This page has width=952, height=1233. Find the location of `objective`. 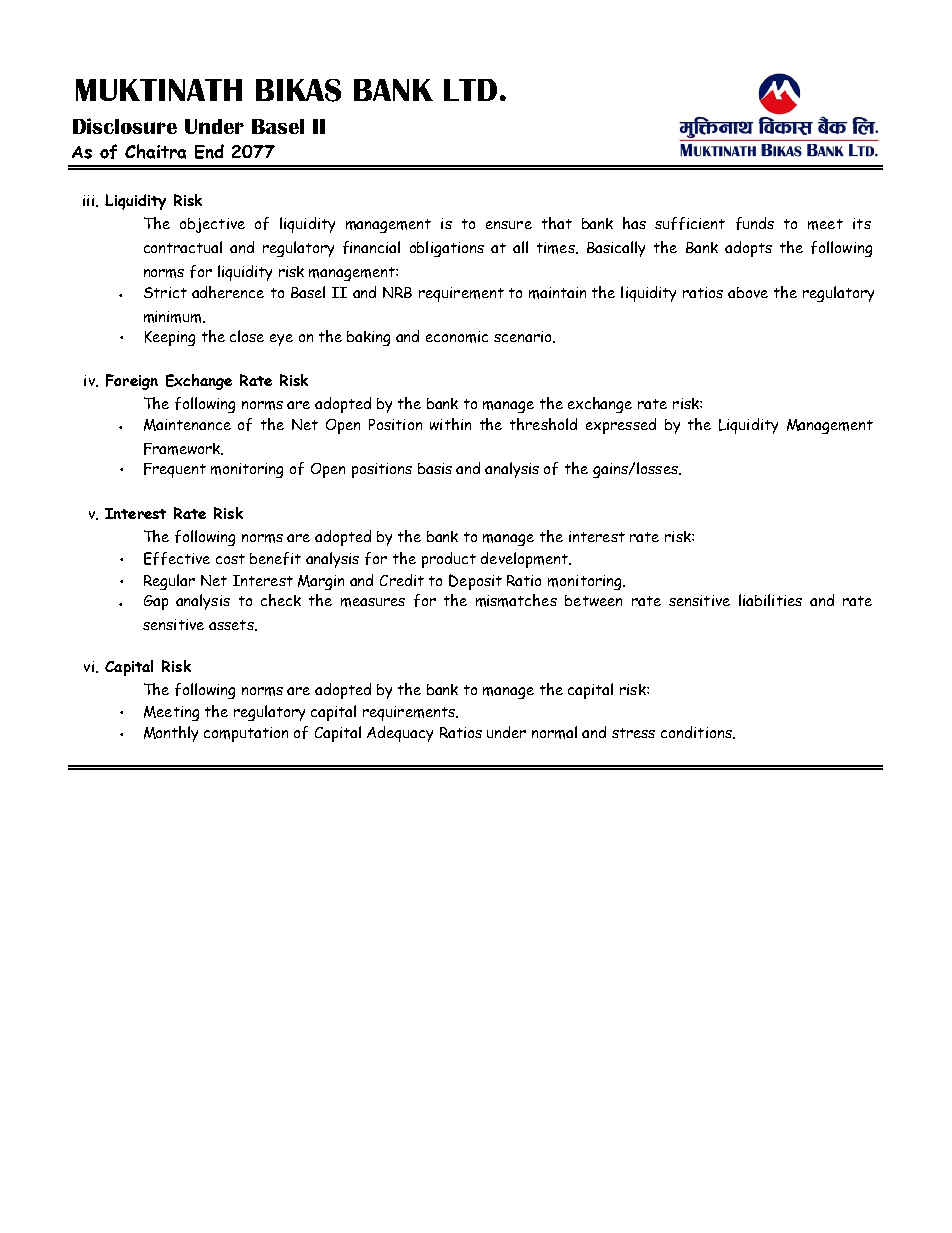

objective is located at coordinates (212, 225).
